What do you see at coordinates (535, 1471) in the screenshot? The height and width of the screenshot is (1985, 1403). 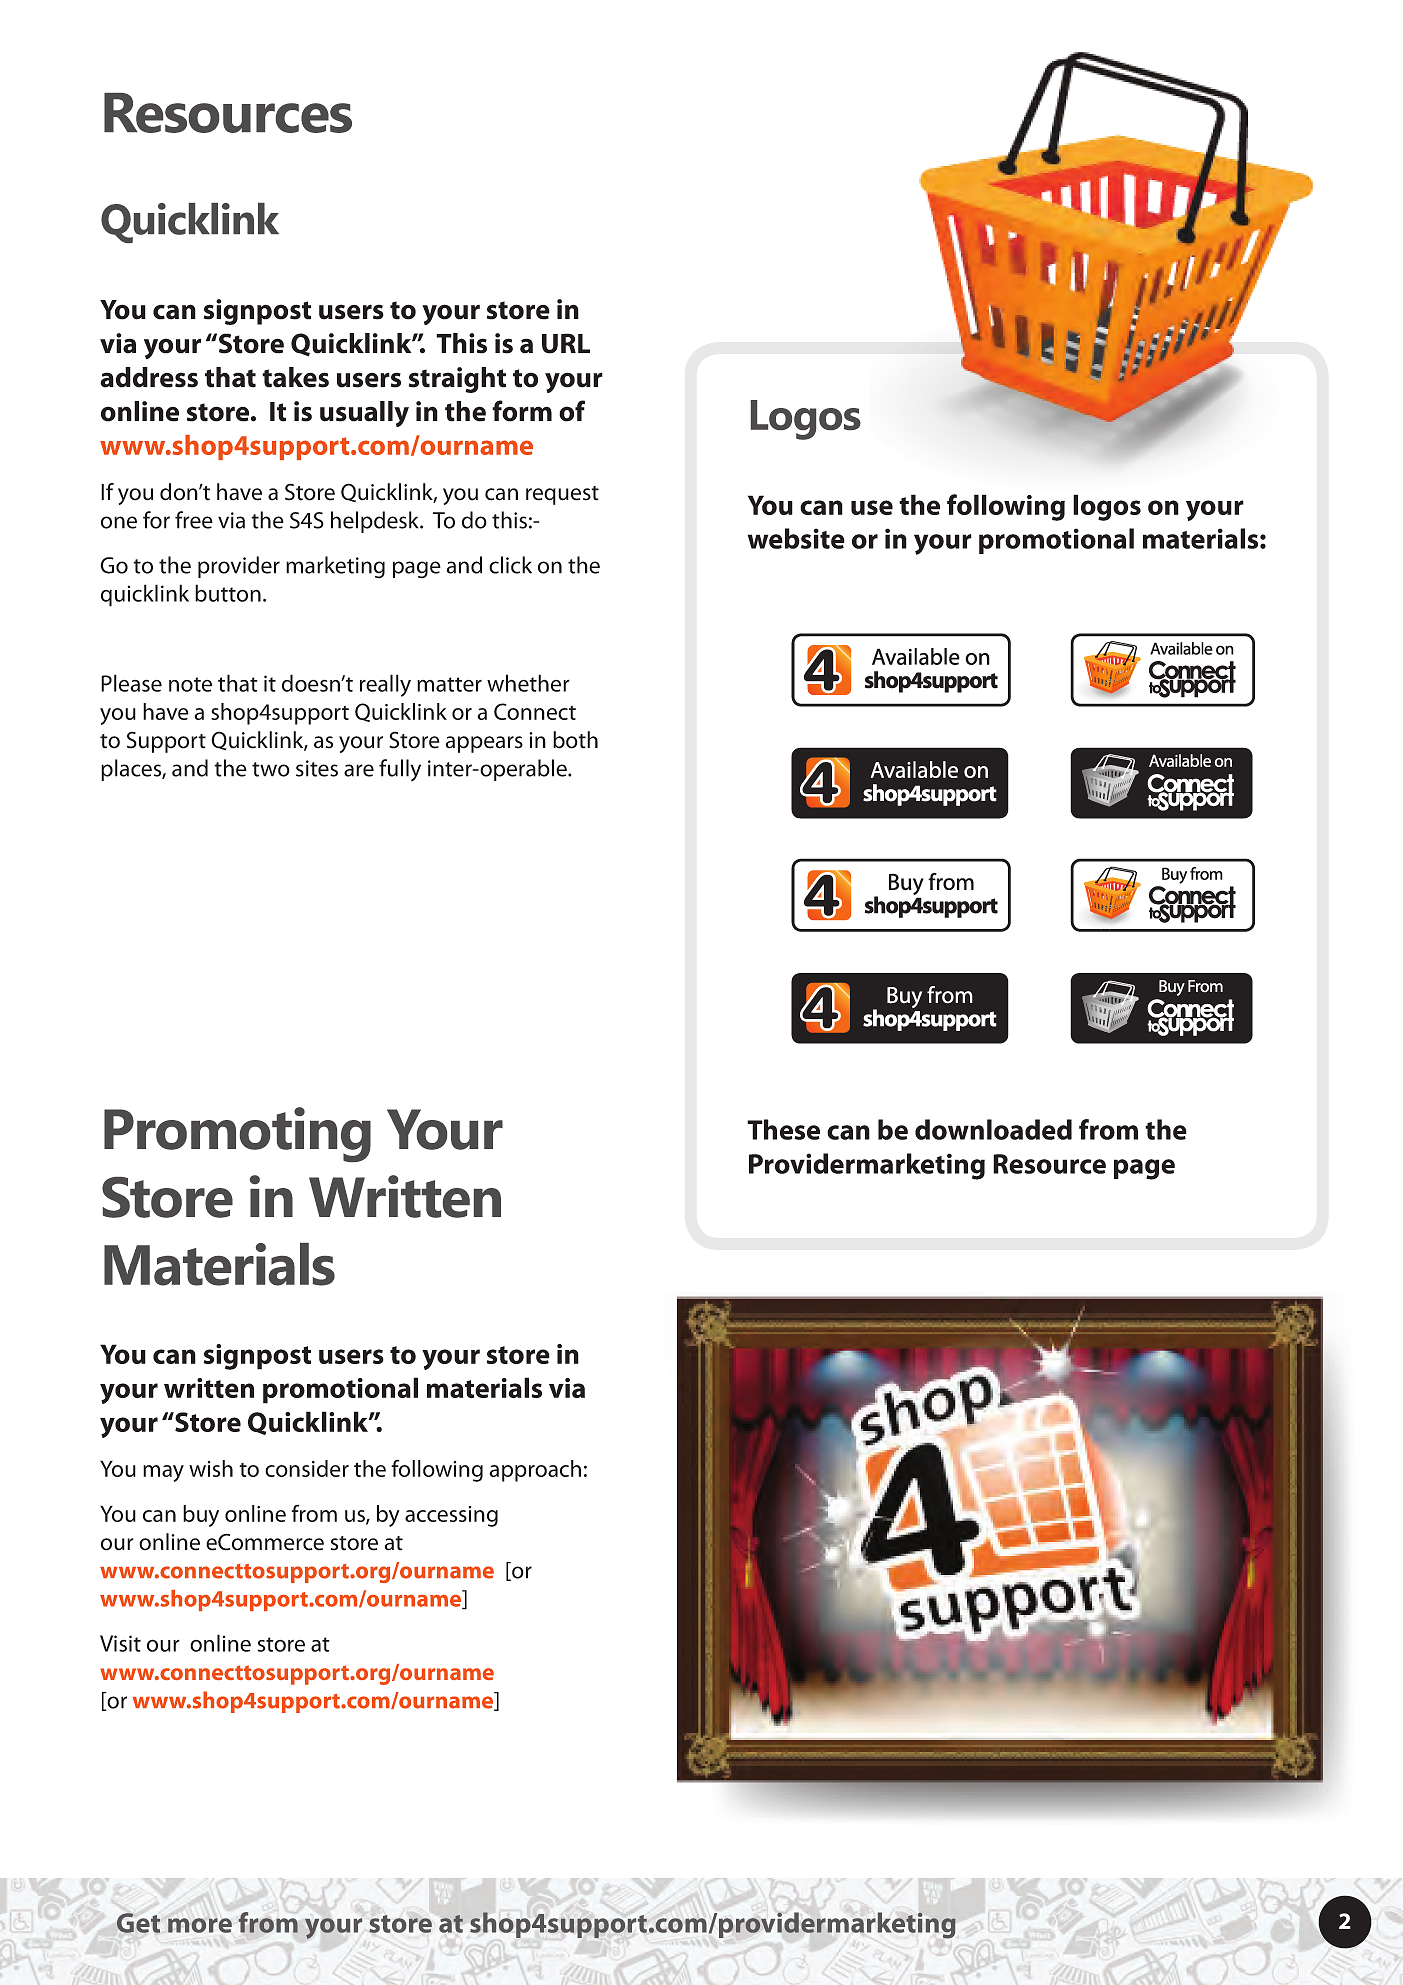 I see `approach` at bounding box center [535, 1471].
